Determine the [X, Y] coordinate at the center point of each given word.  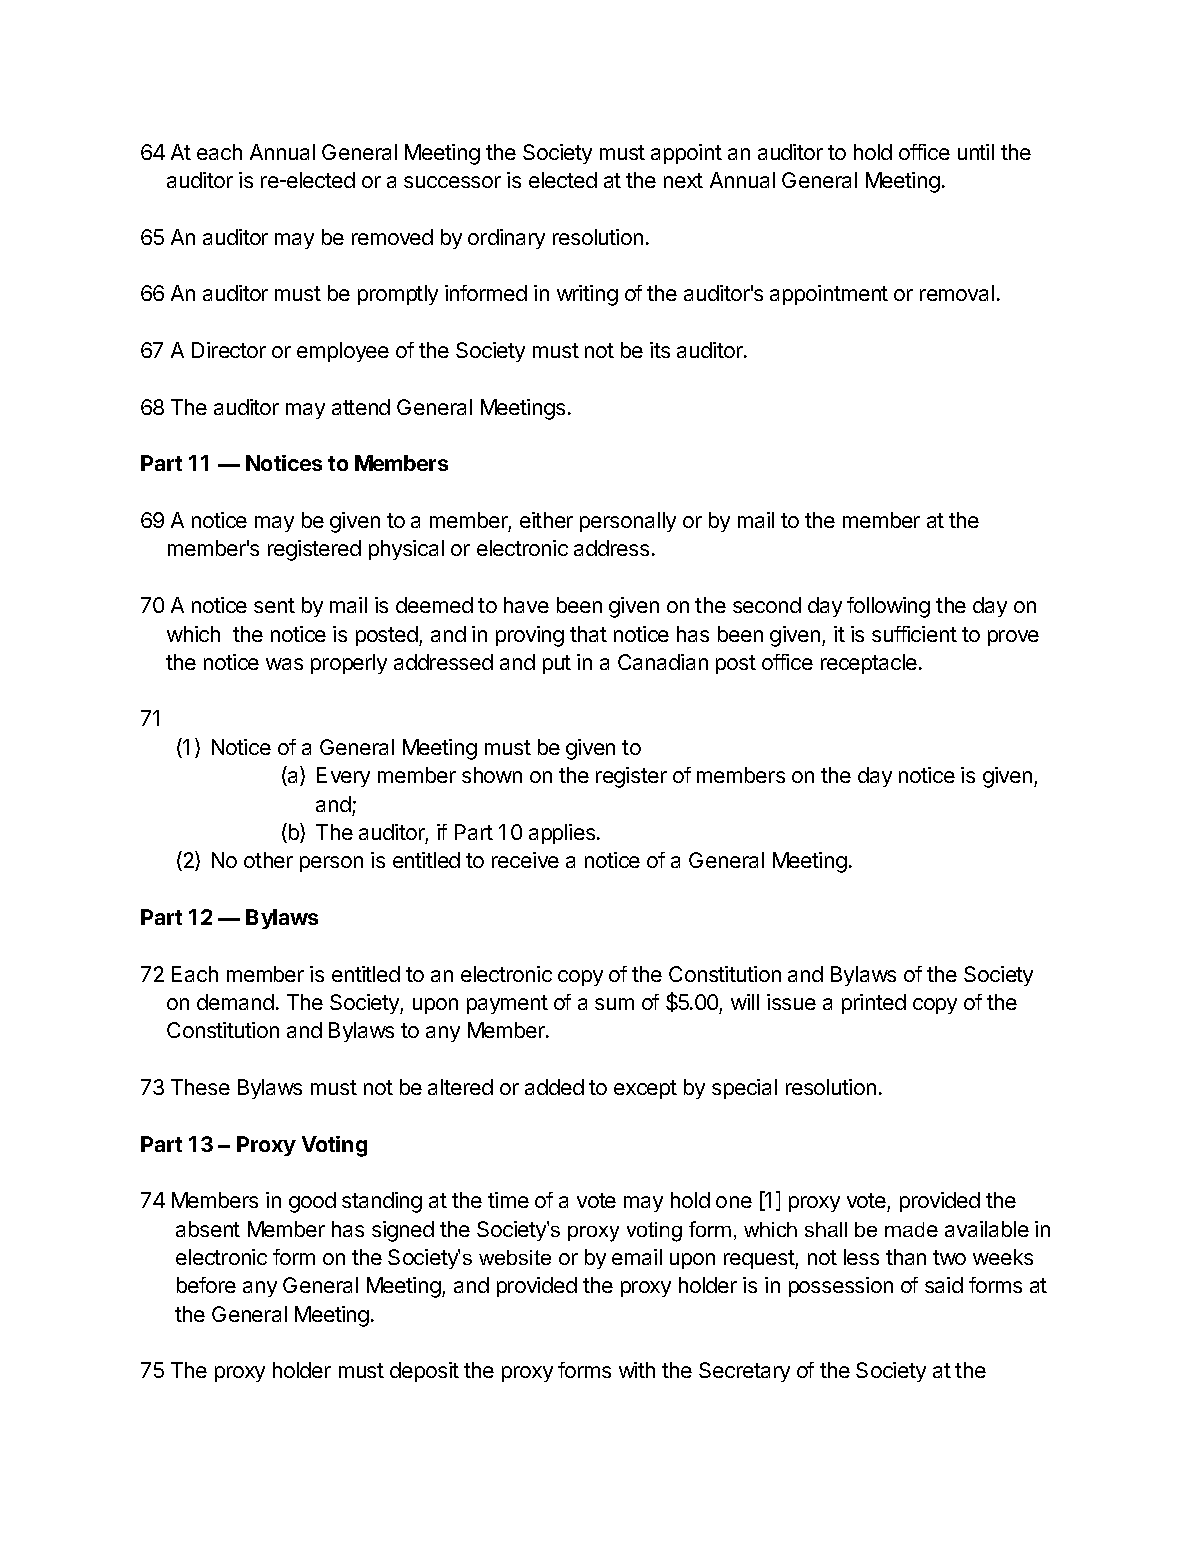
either [546, 520]
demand [235, 1002]
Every [343, 777]
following [888, 607]
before [206, 1285]
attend [361, 407]
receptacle [869, 664]
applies [562, 834]
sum [614, 1004]
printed [874, 1004]
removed [392, 237]
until [976, 152]
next [683, 180]
